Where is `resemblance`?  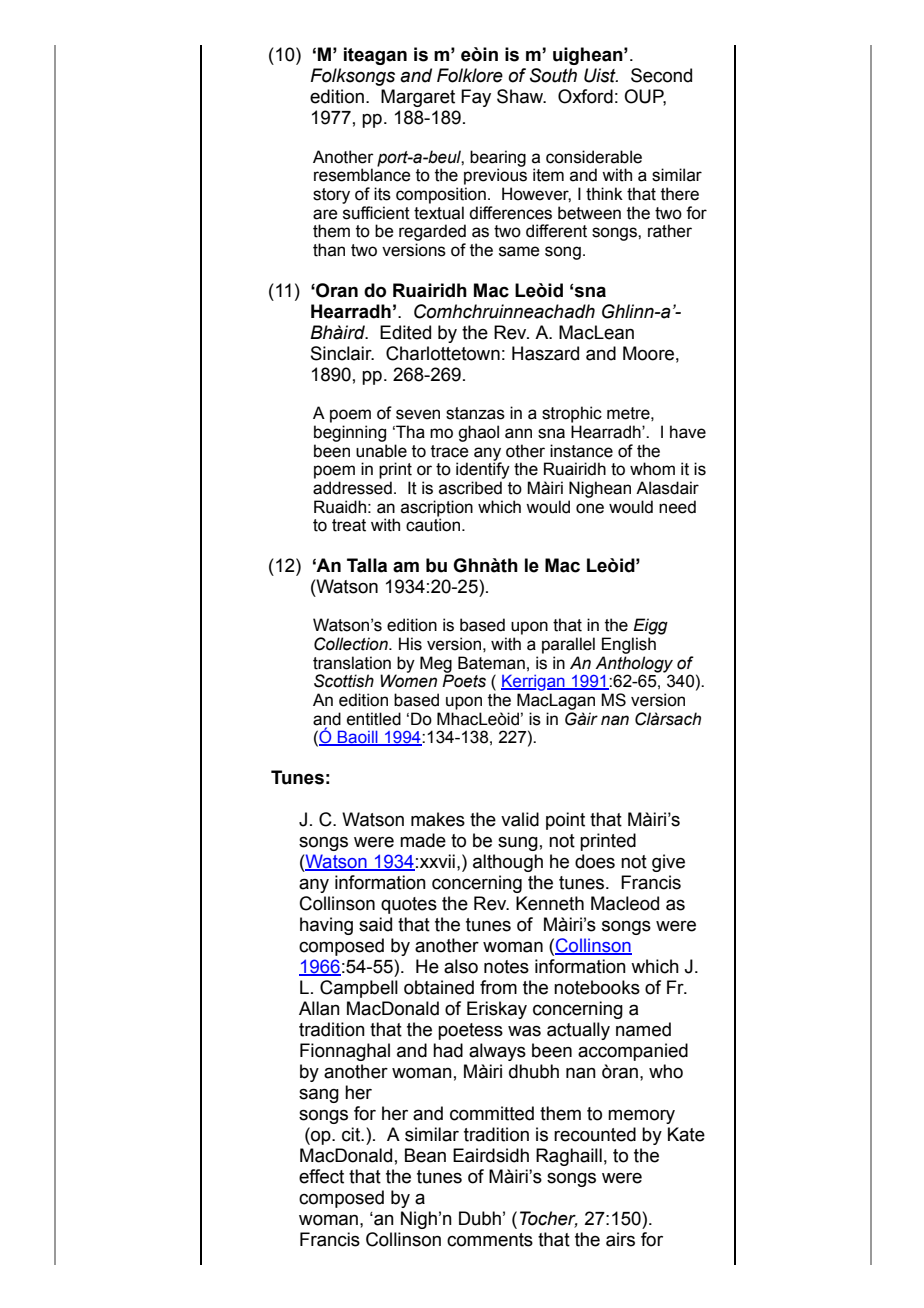
resemblance is located at coordinates (362, 175).
